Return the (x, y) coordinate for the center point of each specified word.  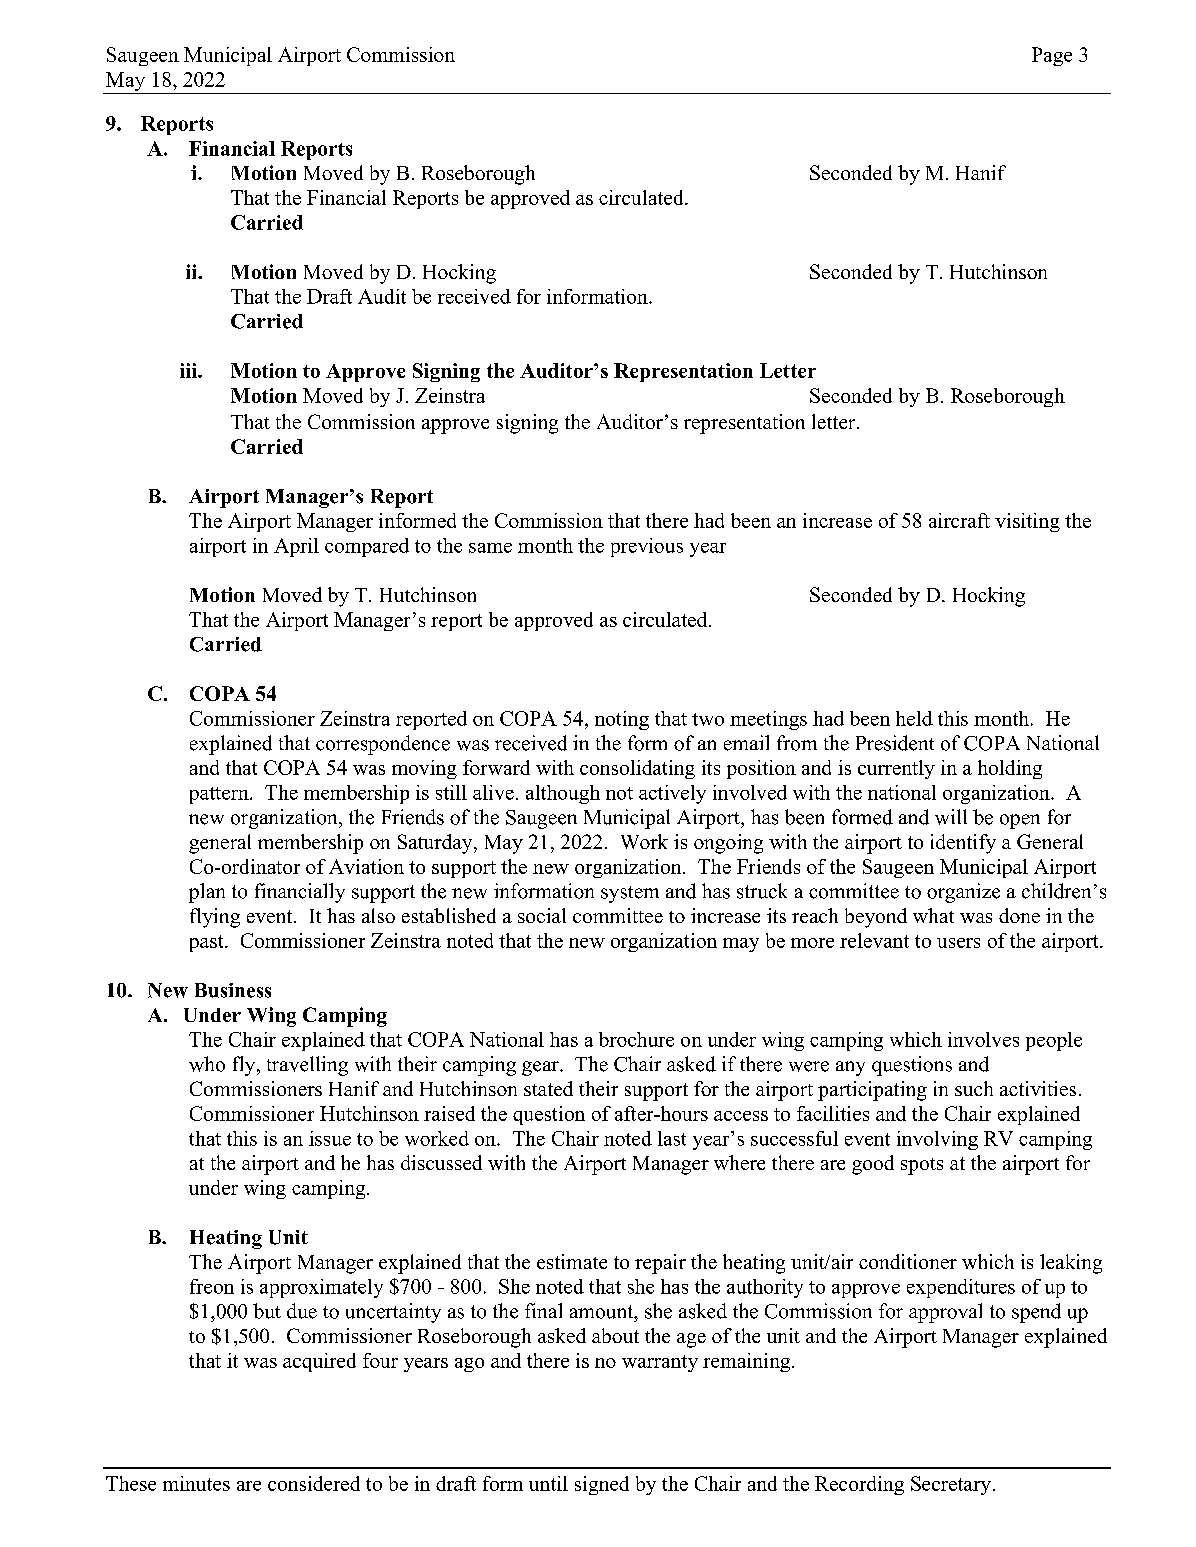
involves (983, 1039)
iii (189, 370)
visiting (1027, 522)
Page (1052, 56)
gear (541, 1068)
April (296, 547)
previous (647, 547)
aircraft (959, 520)
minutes (196, 1483)
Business (233, 990)
